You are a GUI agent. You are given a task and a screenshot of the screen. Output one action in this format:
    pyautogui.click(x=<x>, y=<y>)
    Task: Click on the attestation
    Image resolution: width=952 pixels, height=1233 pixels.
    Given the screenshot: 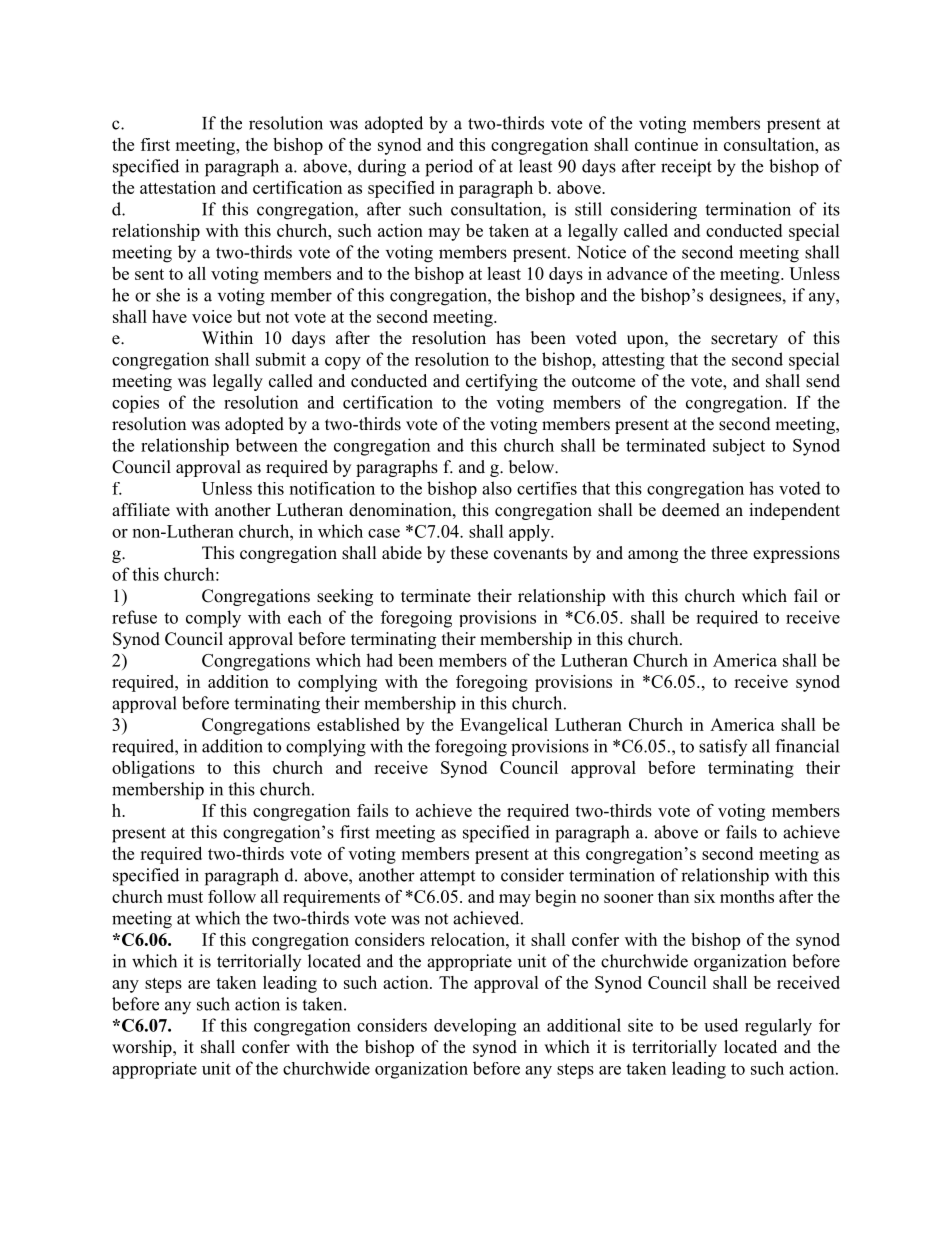 What is the action you would take?
    pyautogui.click(x=178, y=187)
